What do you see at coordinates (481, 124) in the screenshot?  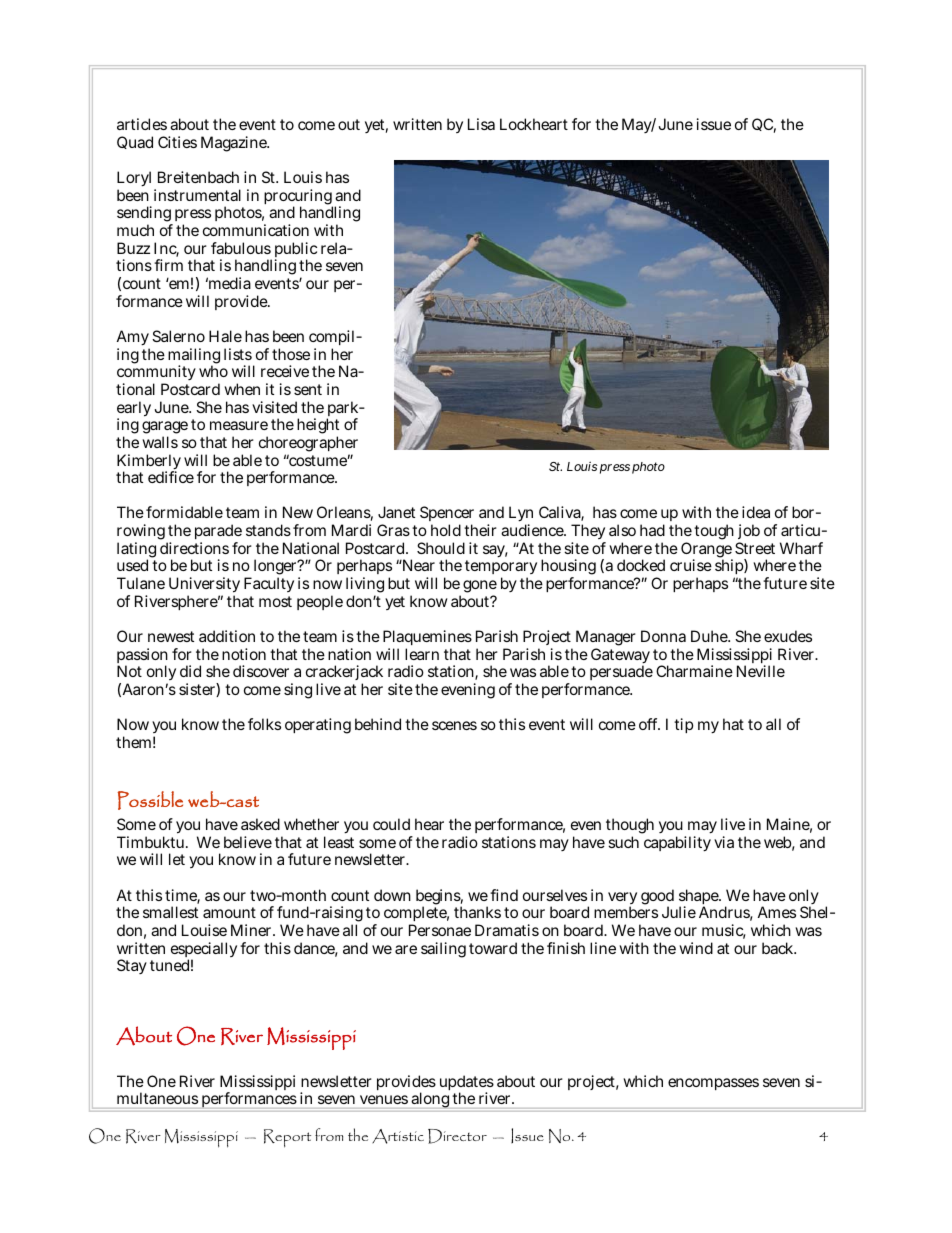 I see `Lisa` at bounding box center [481, 124].
